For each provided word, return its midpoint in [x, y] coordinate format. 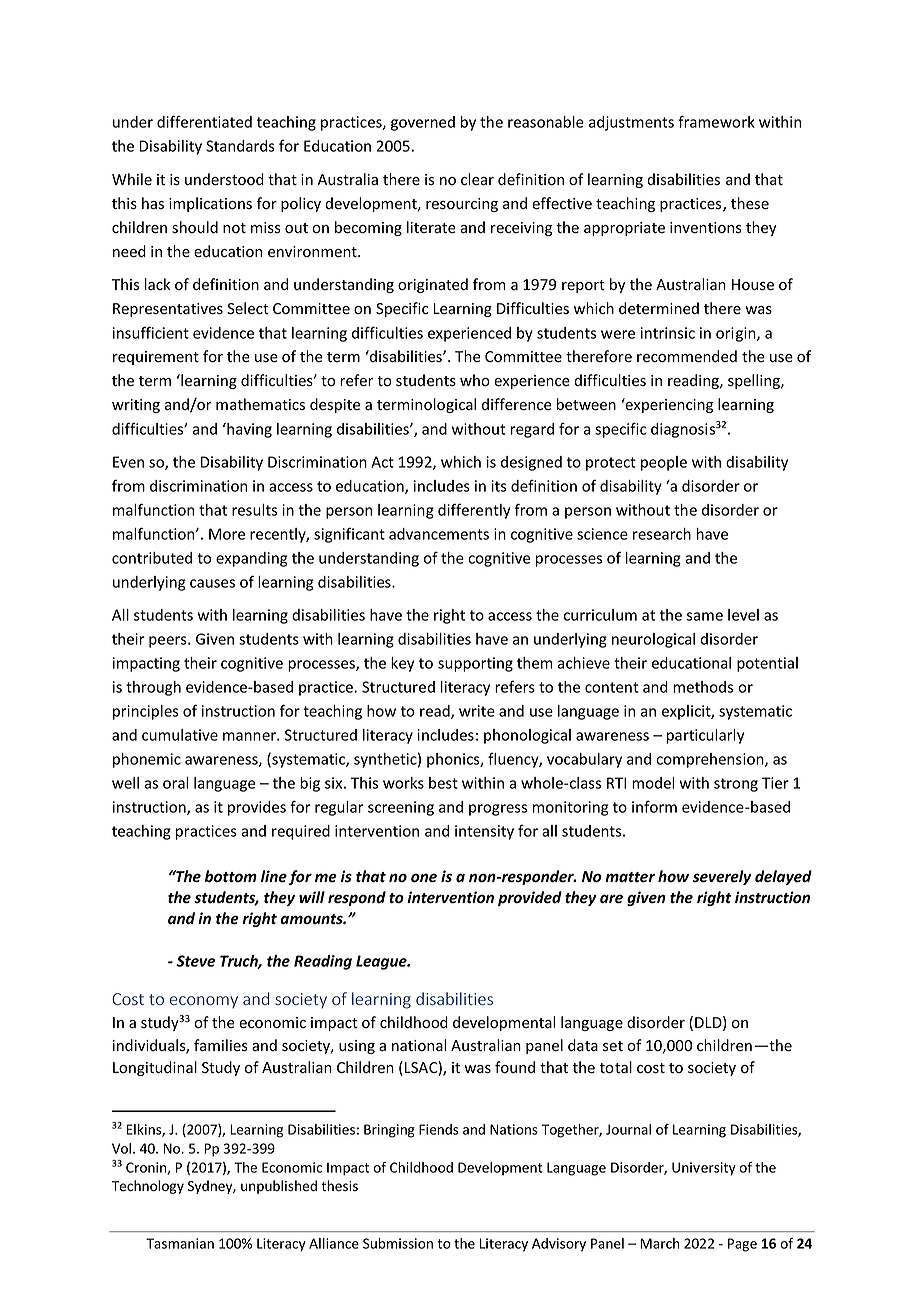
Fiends [439, 1129]
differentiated [204, 121]
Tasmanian [180, 1243]
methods [703, 687]
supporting [475, 664]
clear [477, 179]
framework [716, 121]
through [153, 688]
